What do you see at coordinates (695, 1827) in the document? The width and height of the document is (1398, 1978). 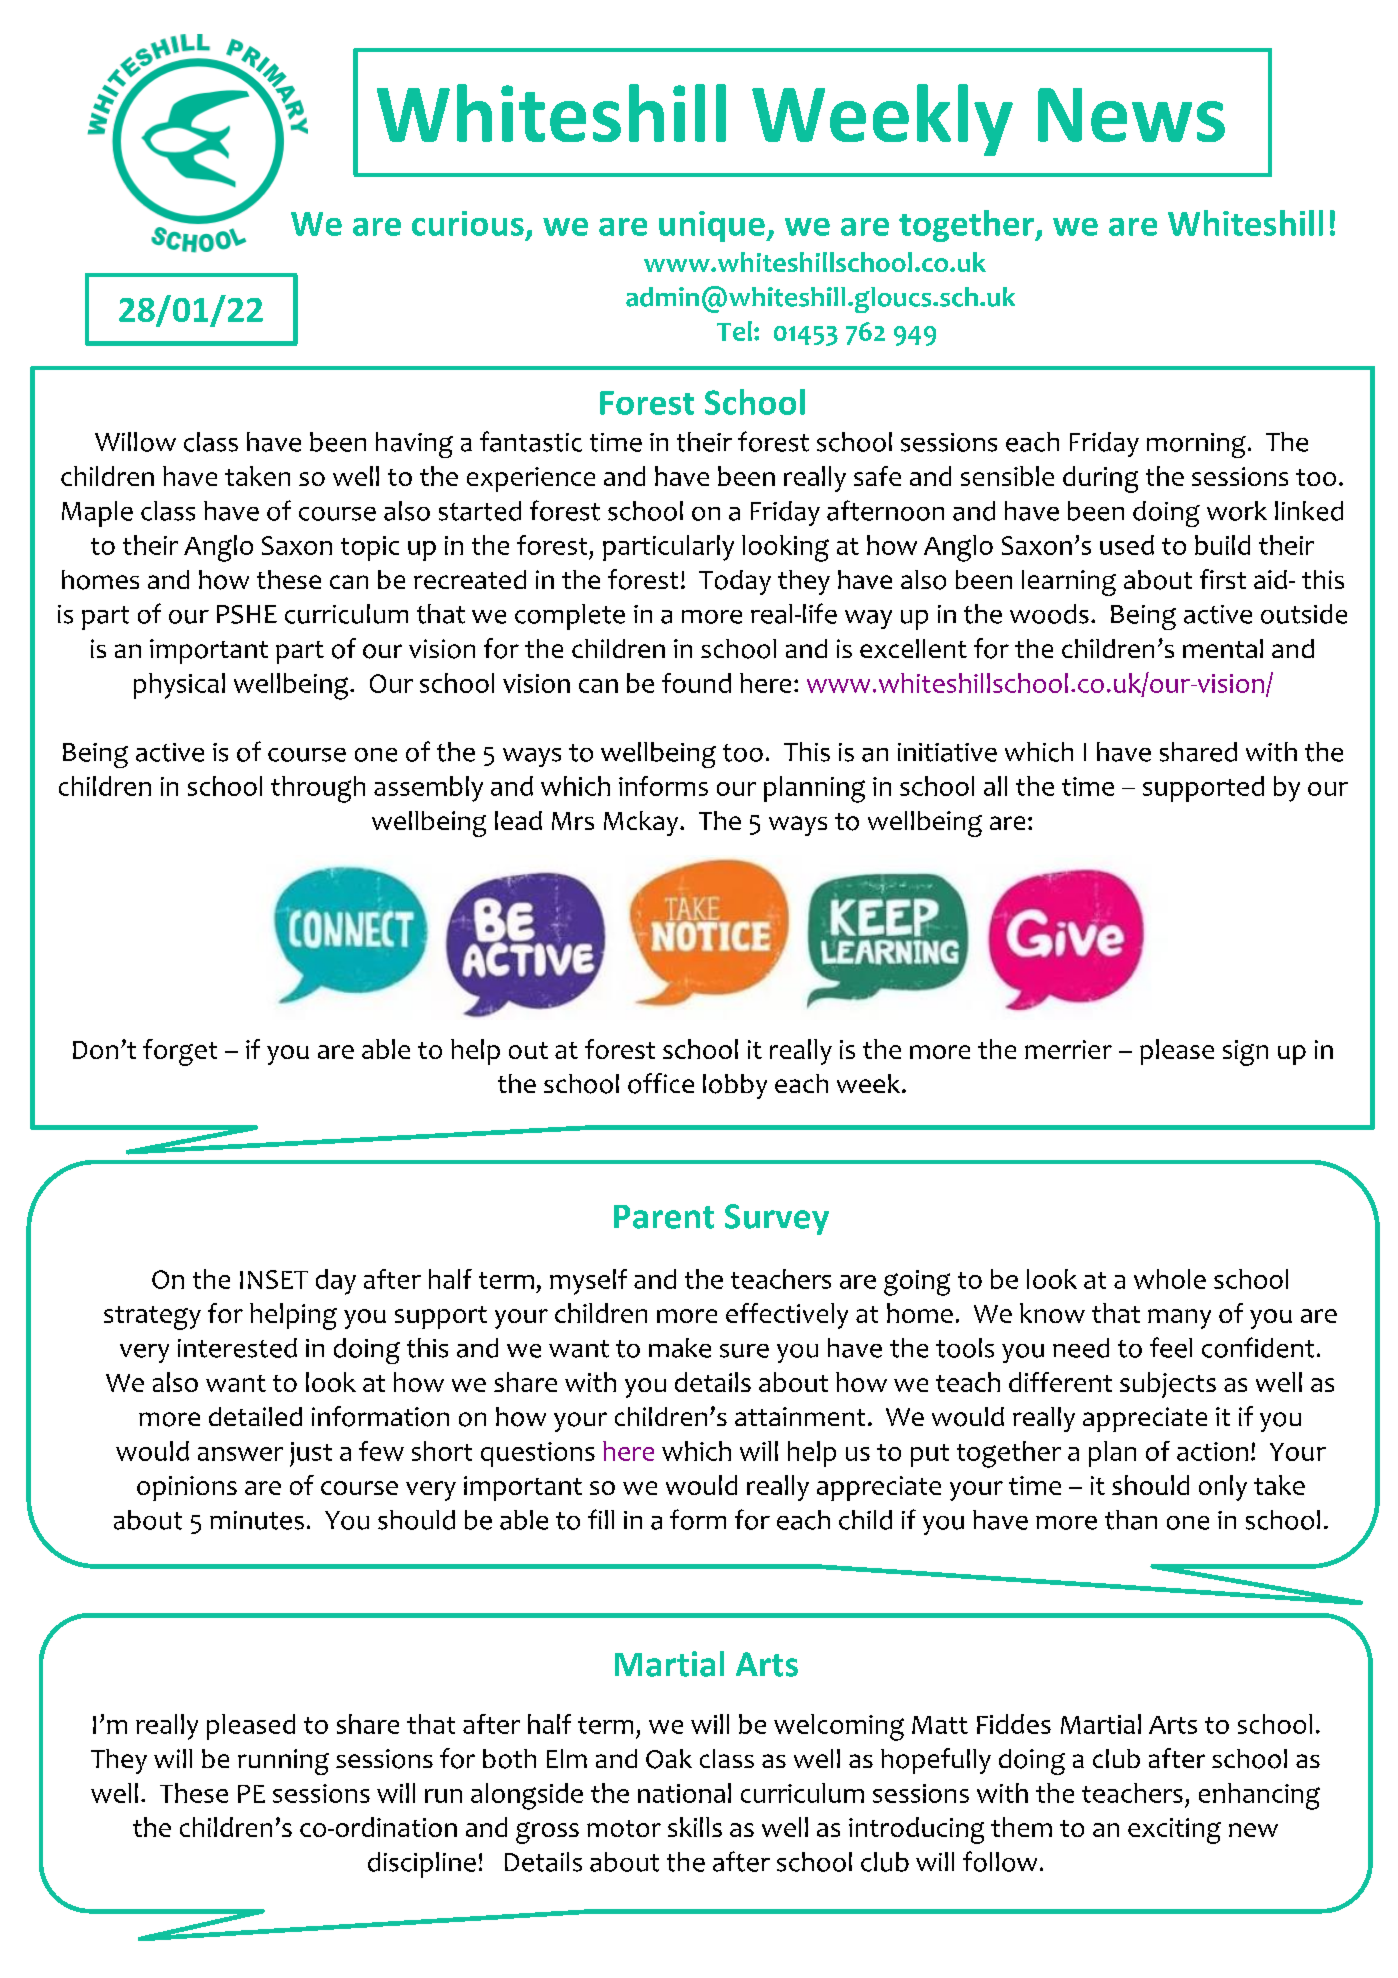 I see `skills` at bounding box center [695, 1827].
